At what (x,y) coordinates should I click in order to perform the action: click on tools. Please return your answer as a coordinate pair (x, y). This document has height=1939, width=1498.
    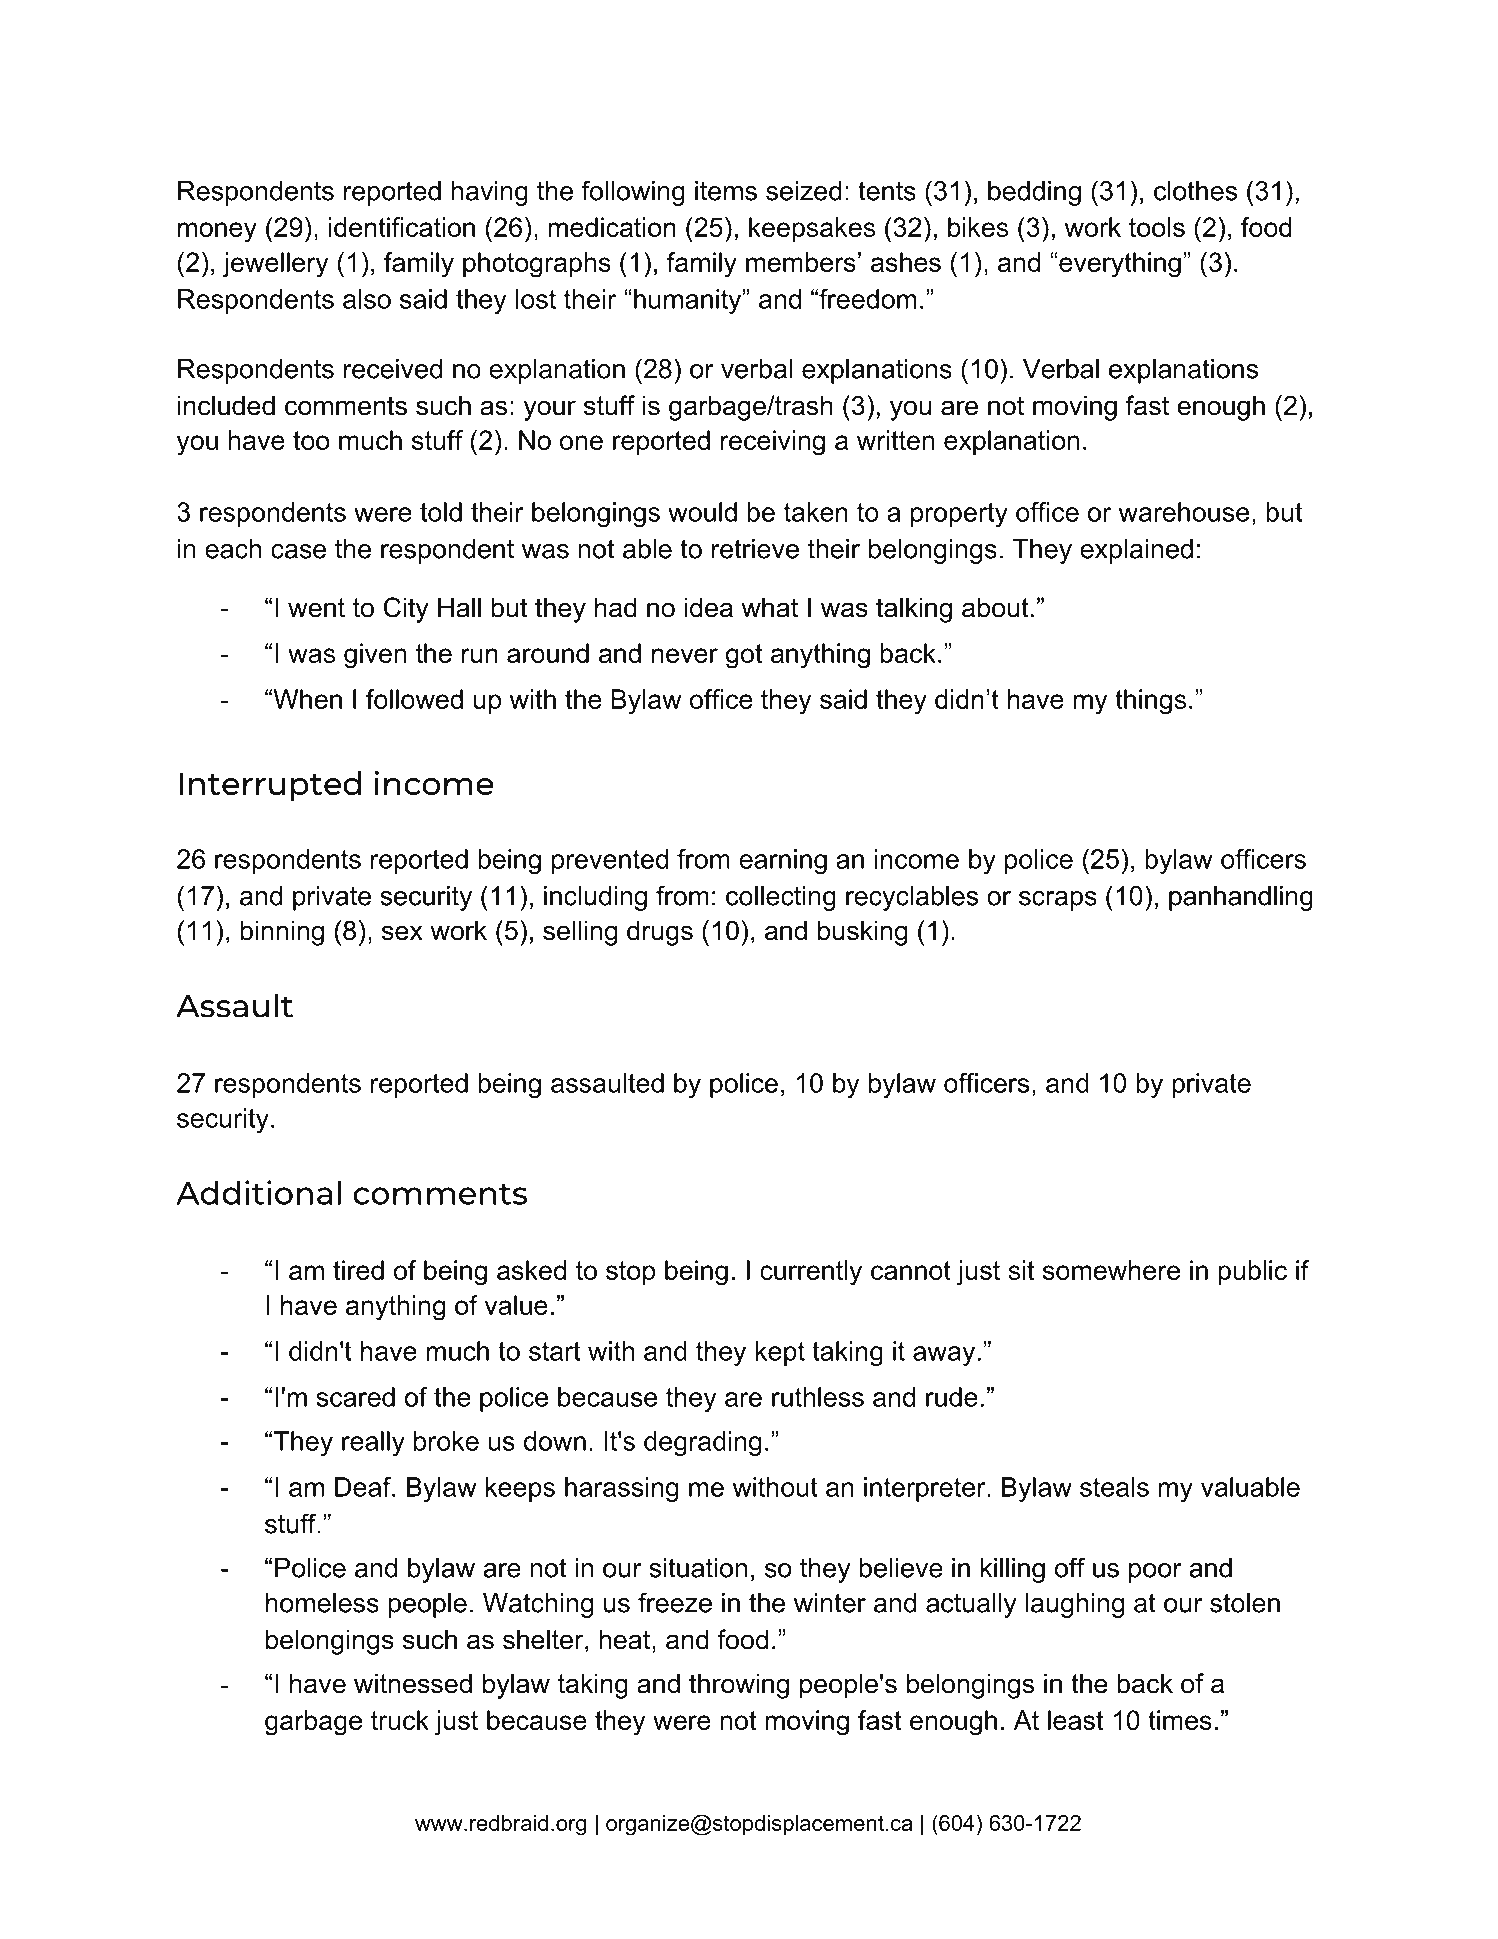
    Looking at the image, I should click on (1157, 227).
